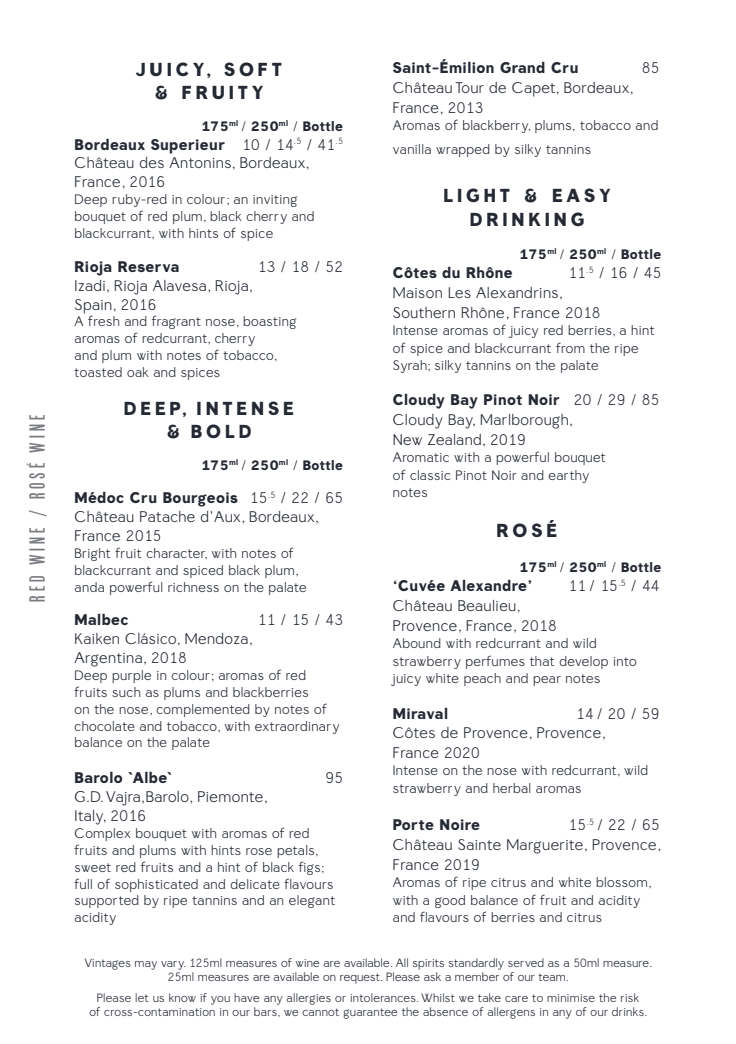 The width and height of the page is (736, 1044). Describe the element at coordinates (104, 726) in the page. I see `chocolate` at that location.
